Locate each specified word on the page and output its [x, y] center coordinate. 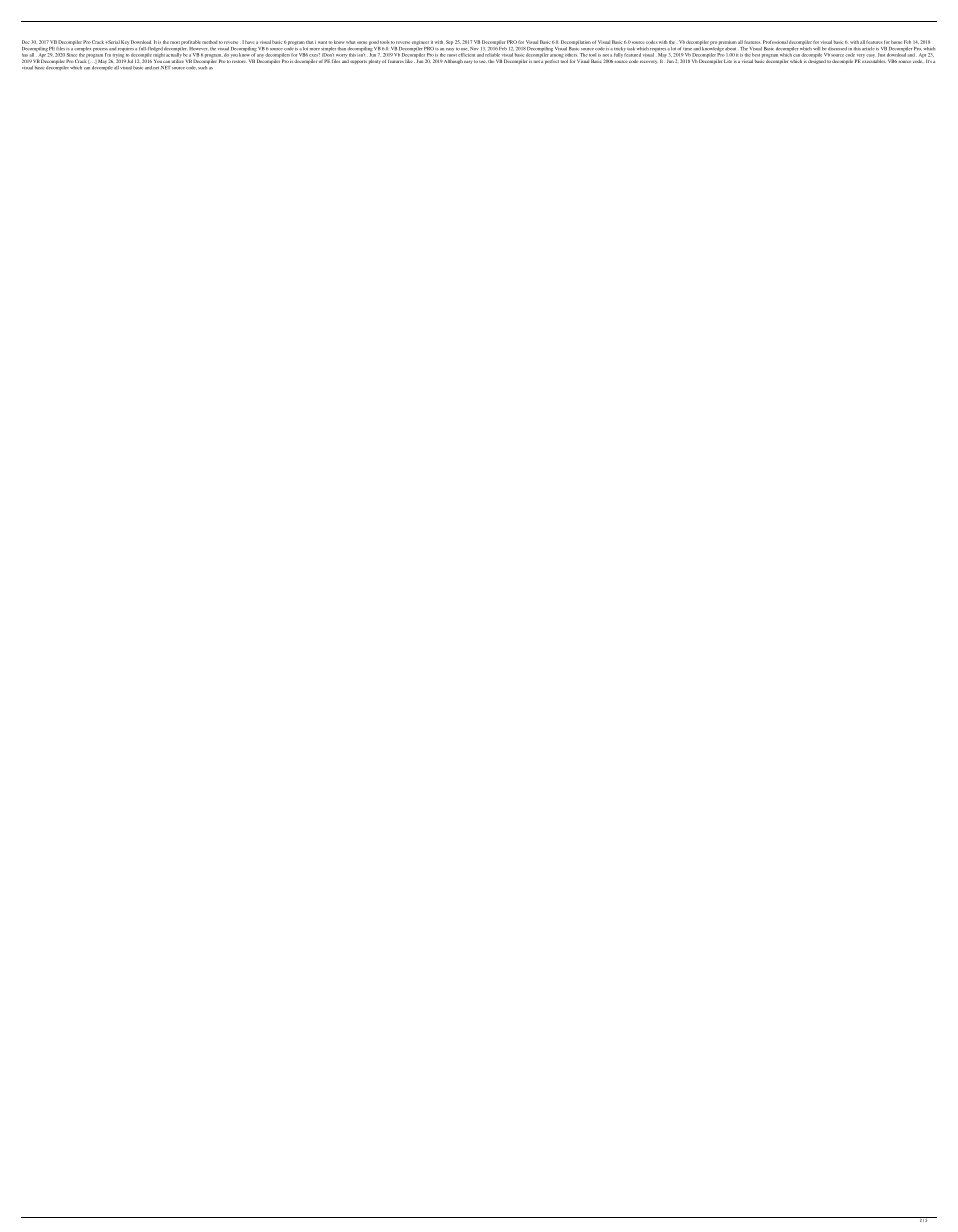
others [571, 54]
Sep [449, 42]
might [160, 55]
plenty [375, 61]
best [756, 55]
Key [125, 42]
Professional [775, 42]
